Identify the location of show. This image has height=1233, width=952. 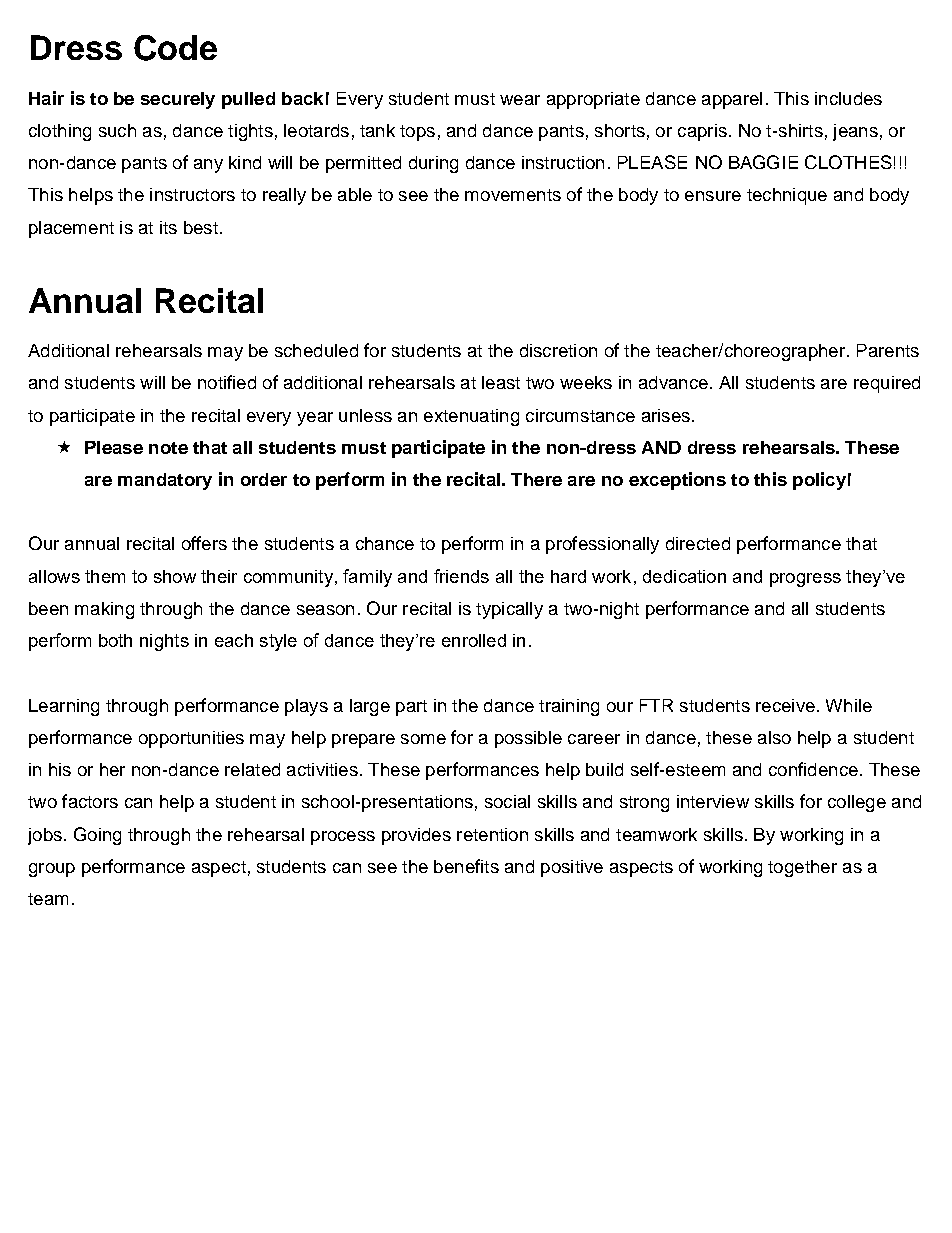
(175, 576).
